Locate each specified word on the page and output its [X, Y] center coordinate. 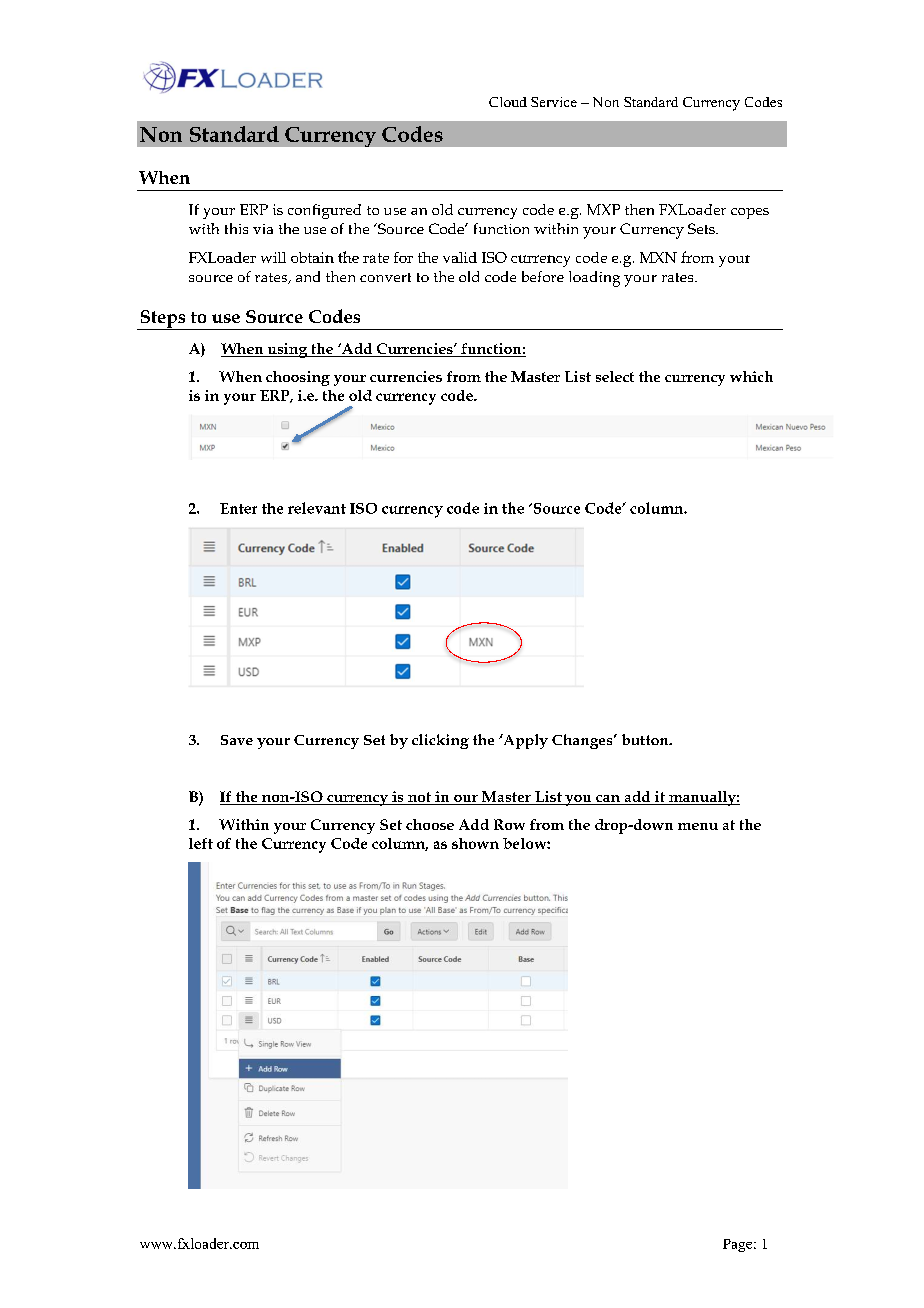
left [201, 843]
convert [385, 277]
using [287, 350]
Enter [238, 508]
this [236, 228]
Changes [583, 741]
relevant [317, 508]
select [615, 376]
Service [554, 102]
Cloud [508, 102]
